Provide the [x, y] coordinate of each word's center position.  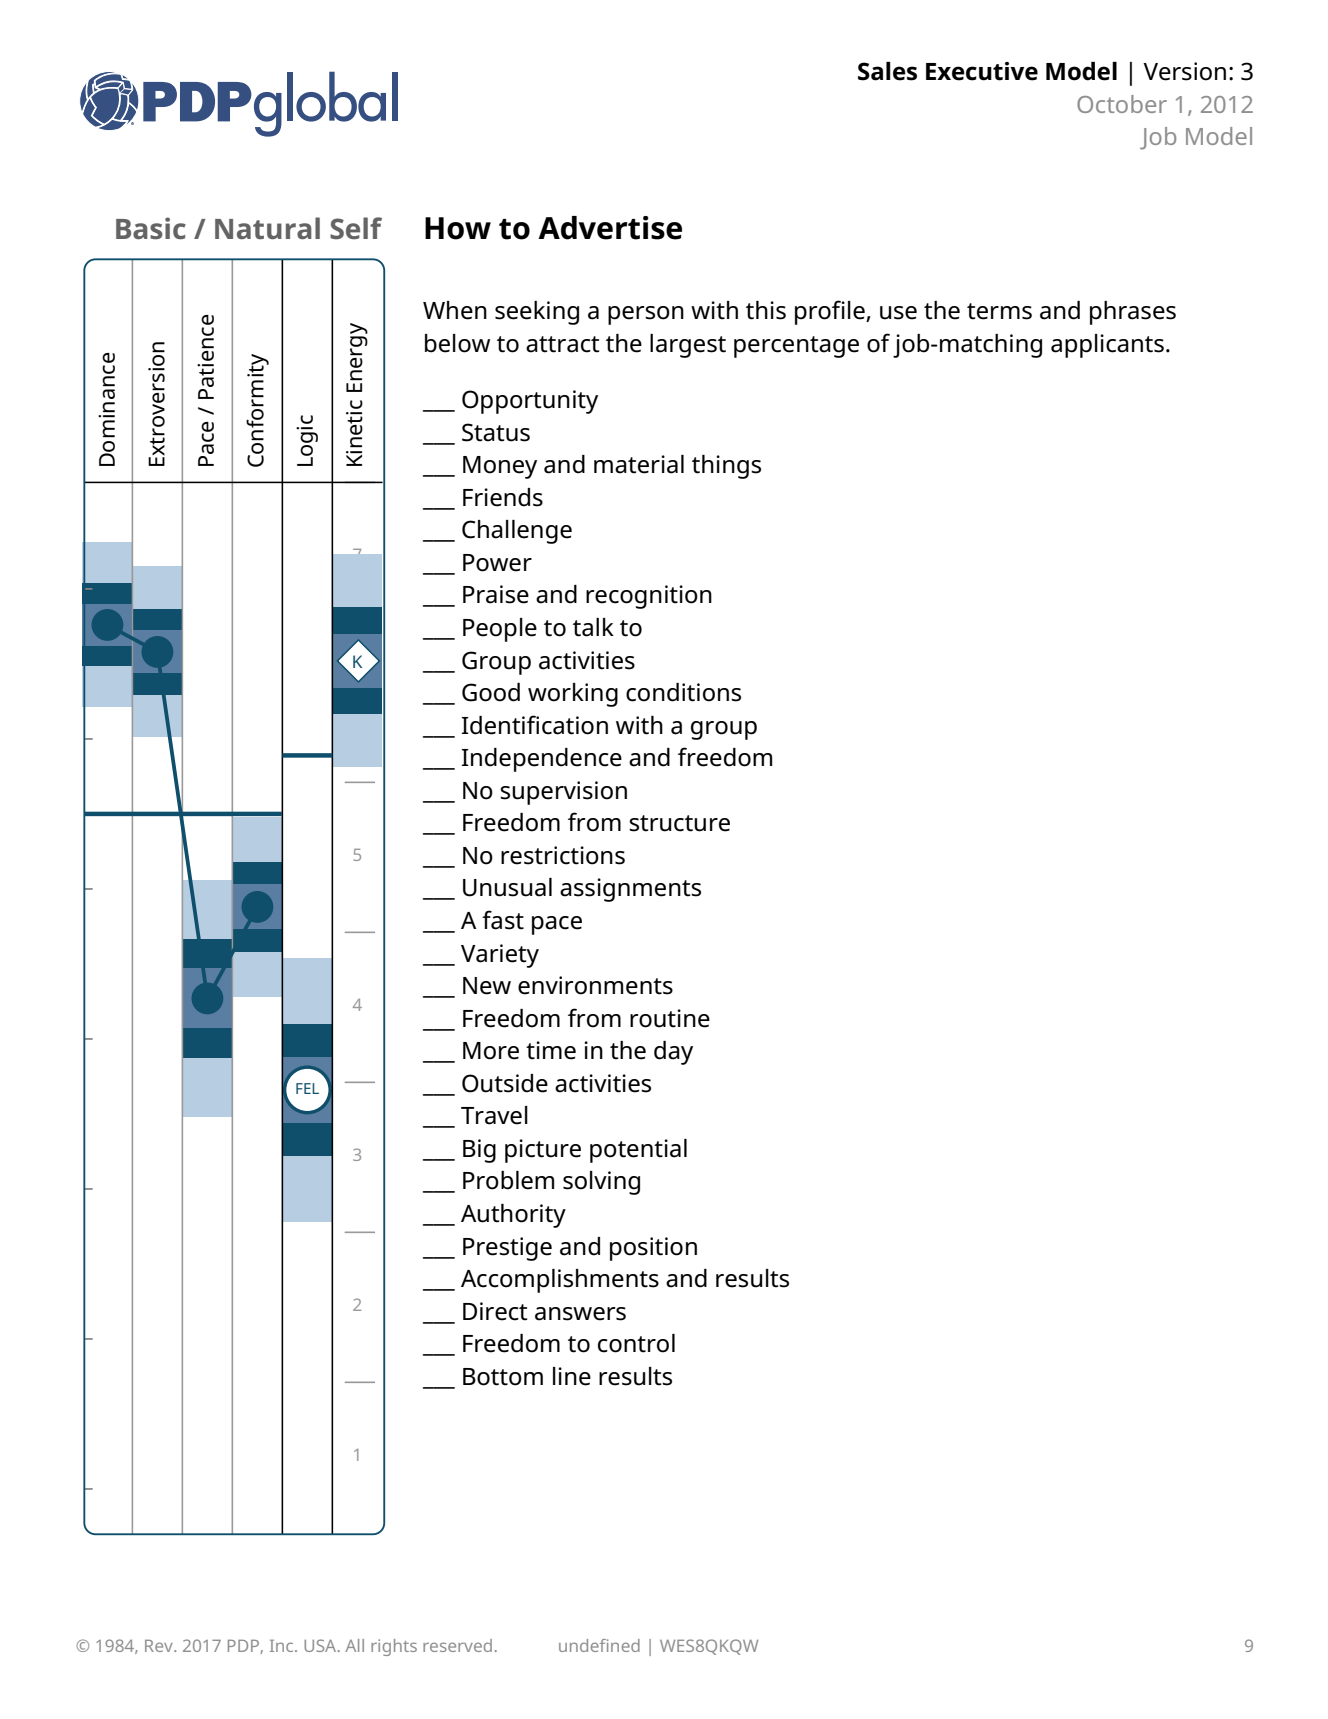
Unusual [507, 887]
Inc [283, 1646]
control [636, 1343]
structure [679, 823]
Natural [267, 228]
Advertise [610, 228]
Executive [982, 71]
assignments [630, 890]
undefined [599, 1645]
